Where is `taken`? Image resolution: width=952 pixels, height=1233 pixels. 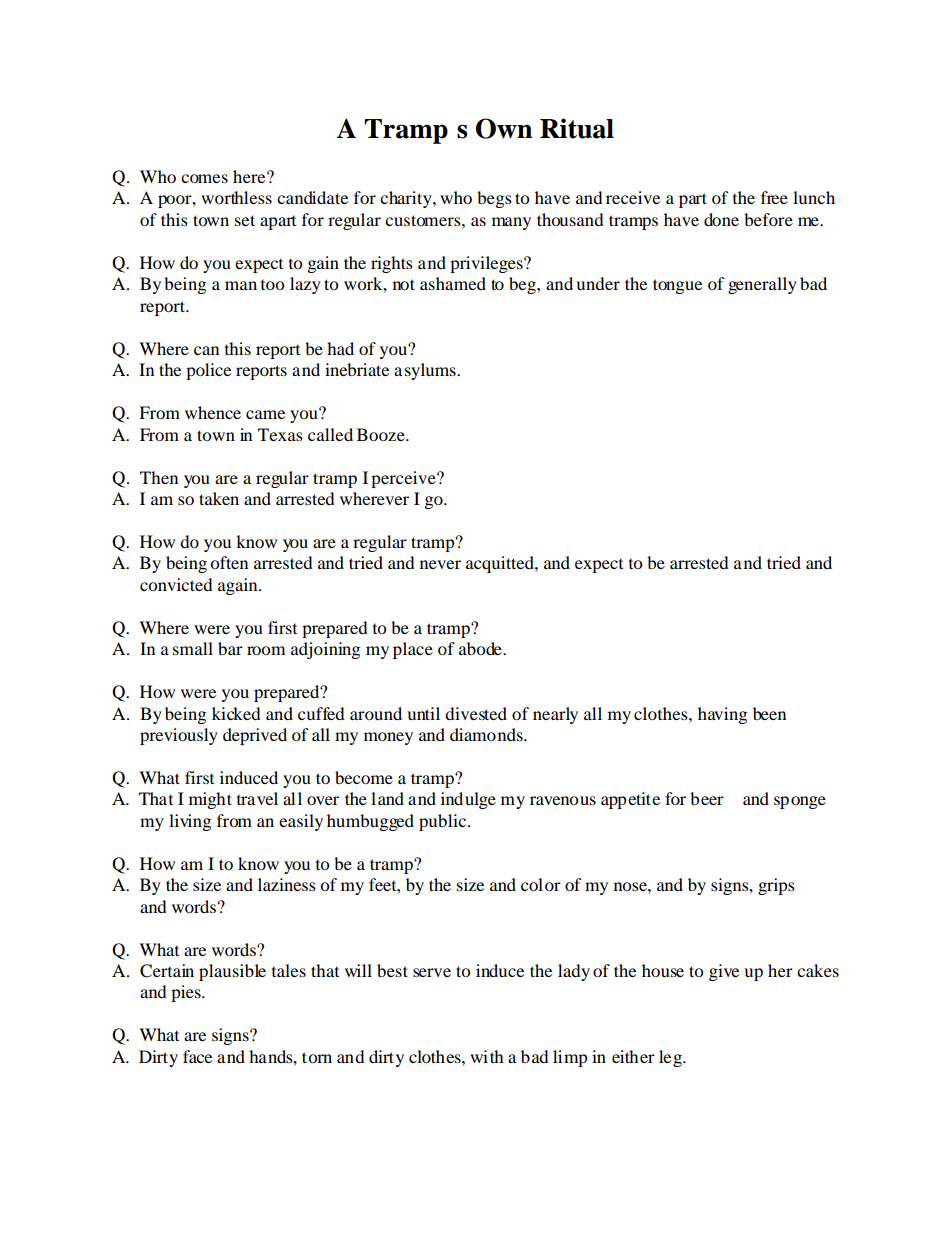 taken is located at coordinates (219, 498).
